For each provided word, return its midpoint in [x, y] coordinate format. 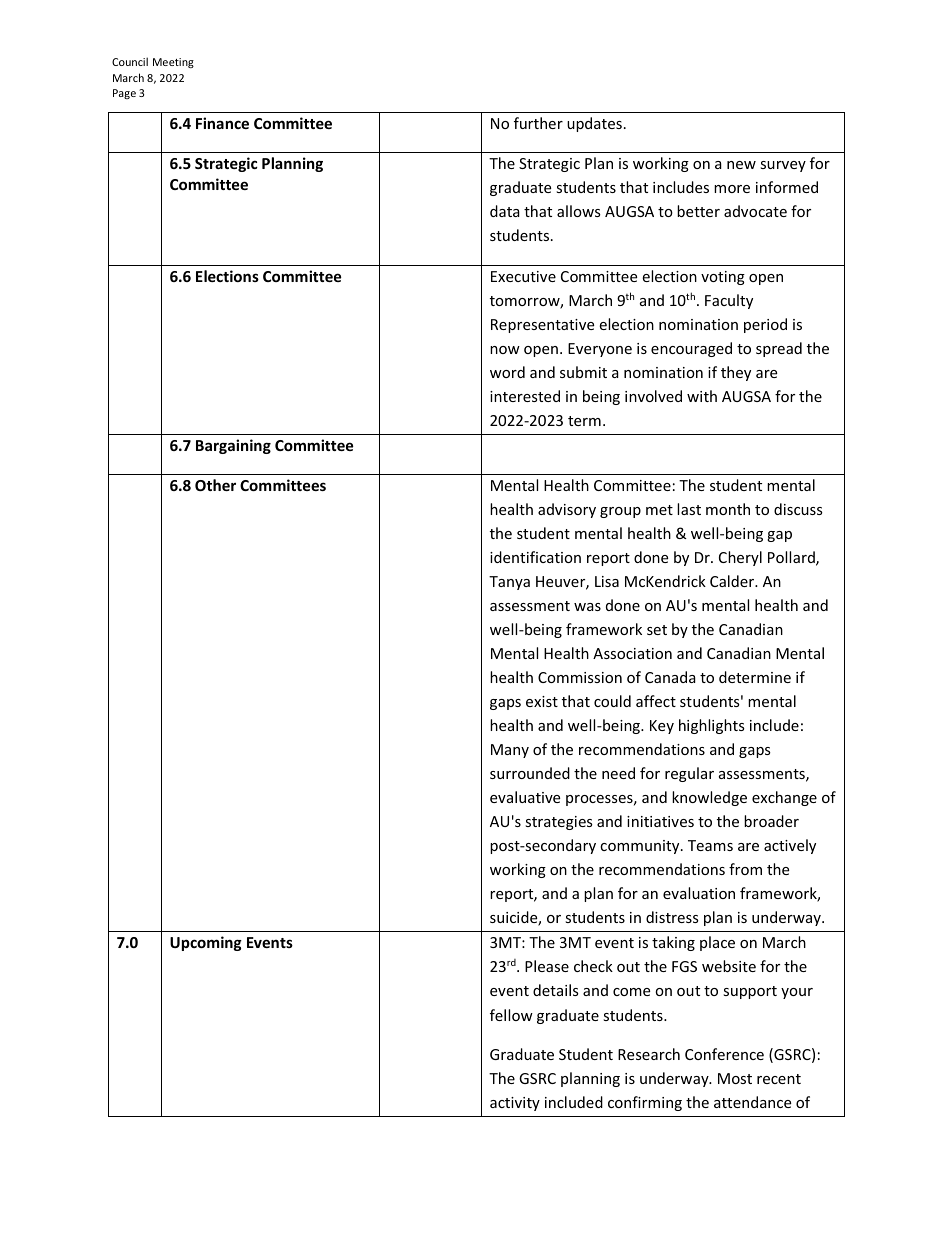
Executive [523, 276]
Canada [670, 677]
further [538, 123]
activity [515, 1104]
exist [542, 701]
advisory [567, 510]
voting [723, 278]
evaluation [699, 893]
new [741, 165]
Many [510, 751]
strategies [559, 823]
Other [215, 485]
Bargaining [233, 446]
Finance [222, 123]
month [728, 509]
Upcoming [206, 943]
